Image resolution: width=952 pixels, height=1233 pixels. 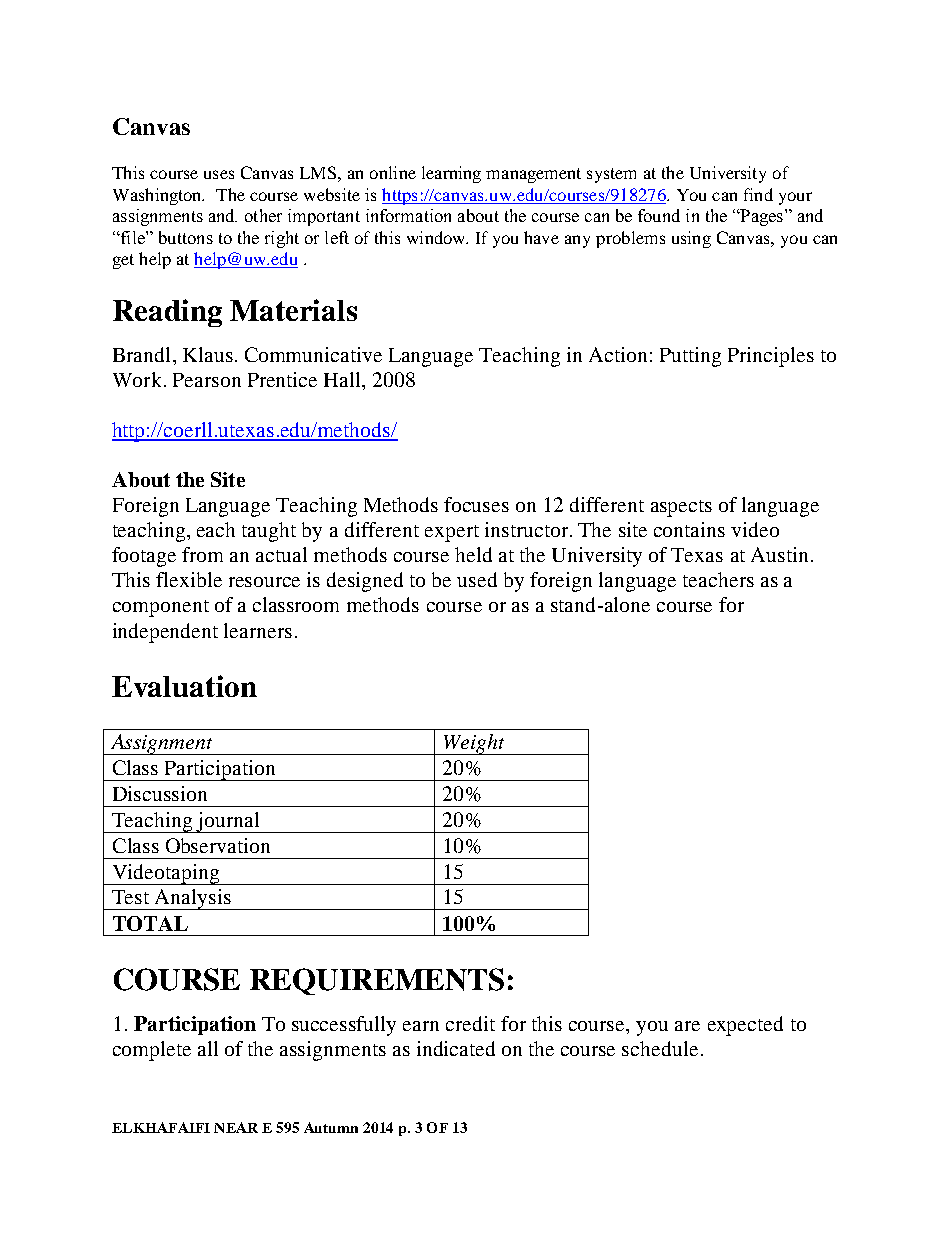 I want to click on NEAR, so click(x=236, y=1127).
